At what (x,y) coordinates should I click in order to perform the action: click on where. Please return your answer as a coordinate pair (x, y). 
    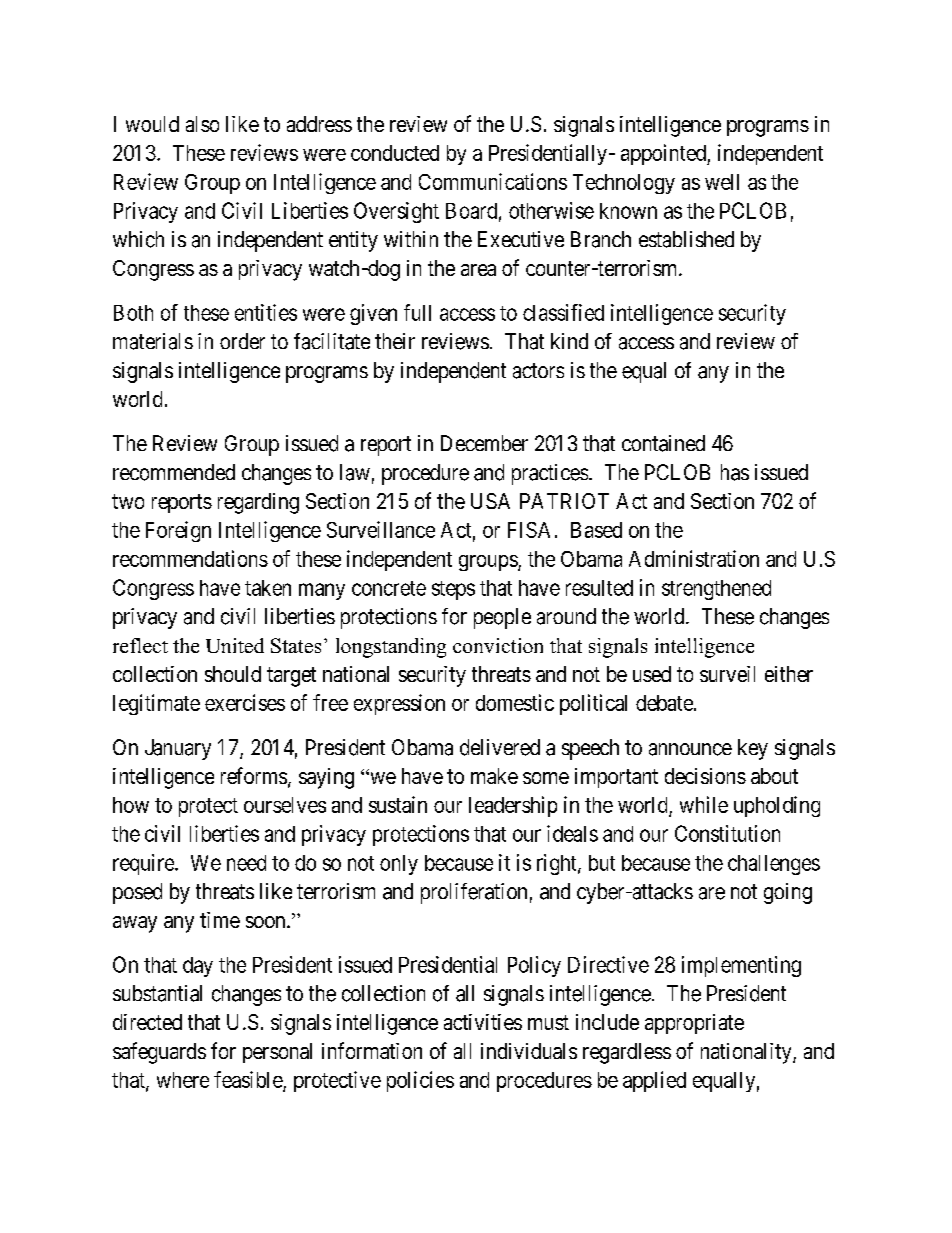
    Looking at the image, I should click on (183, 1080).
